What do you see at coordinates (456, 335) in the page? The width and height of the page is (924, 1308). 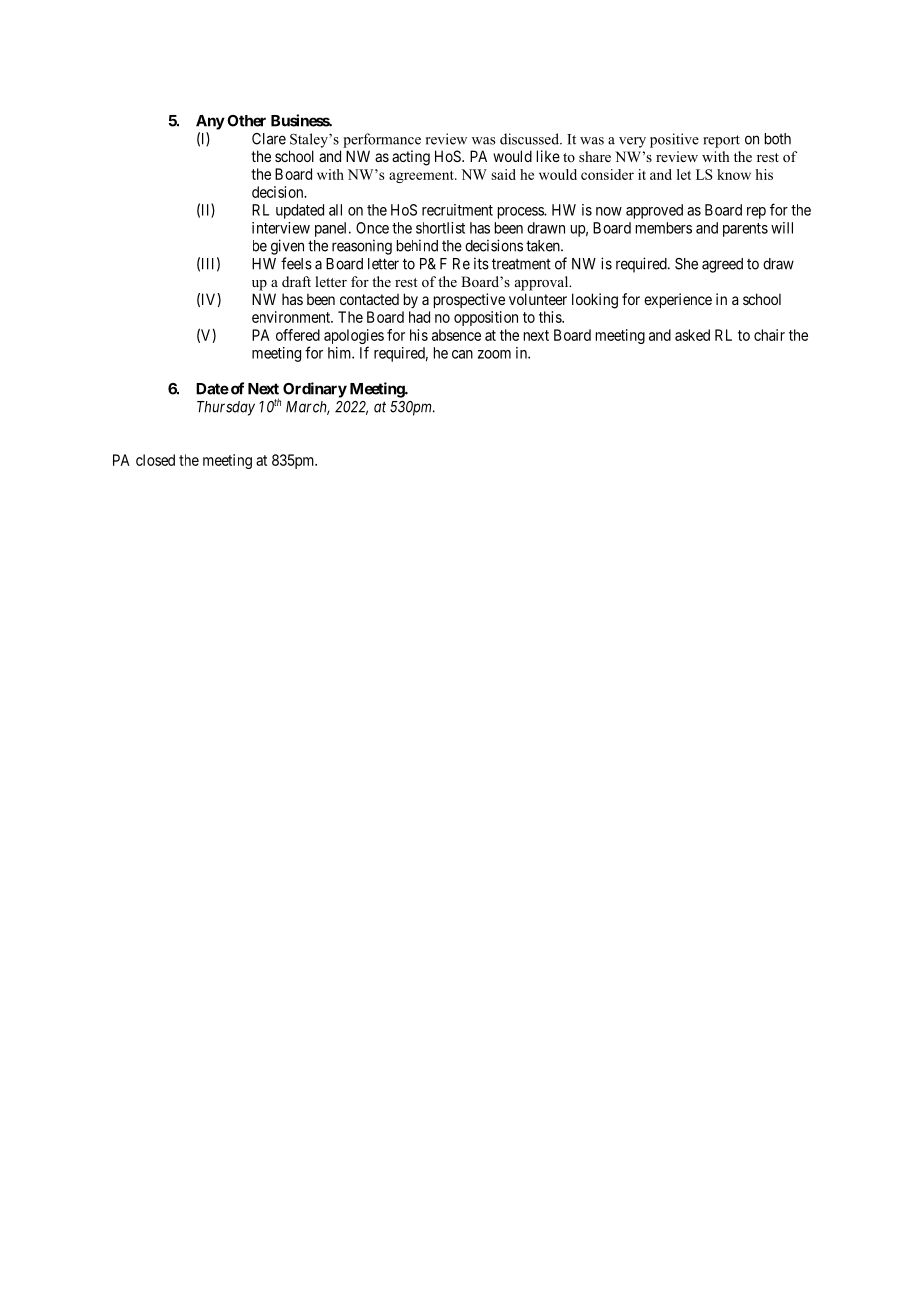 I see `absence` at bounding box center [456, 335].
